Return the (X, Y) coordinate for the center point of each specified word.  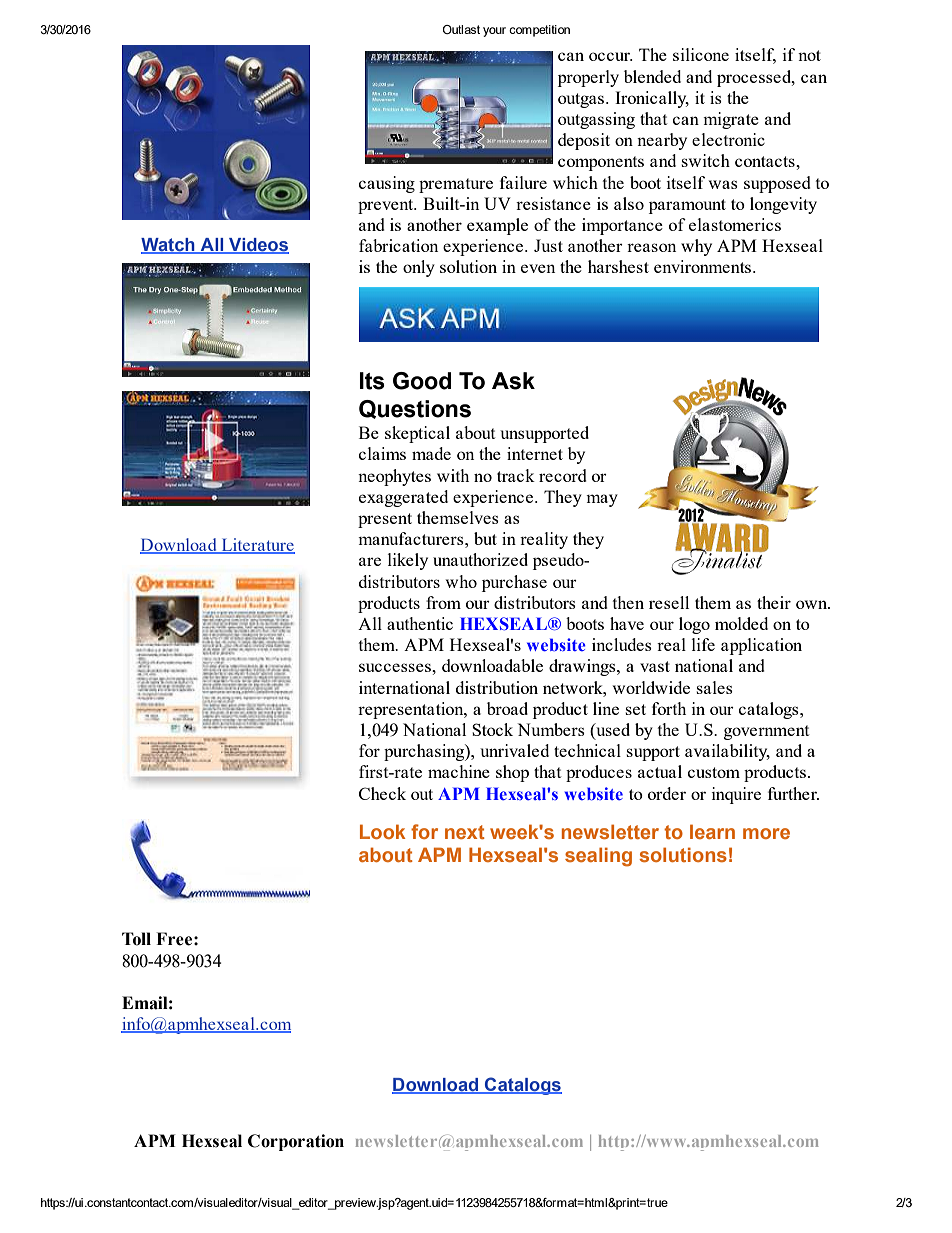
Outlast (461, 29)
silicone (701, 54)
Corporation (296, 1142)
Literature (257, 546)
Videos (258, 246)
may (602, 500)
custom (714, 772)
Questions (415, 409)
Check (382, 793)
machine (459, 771)
